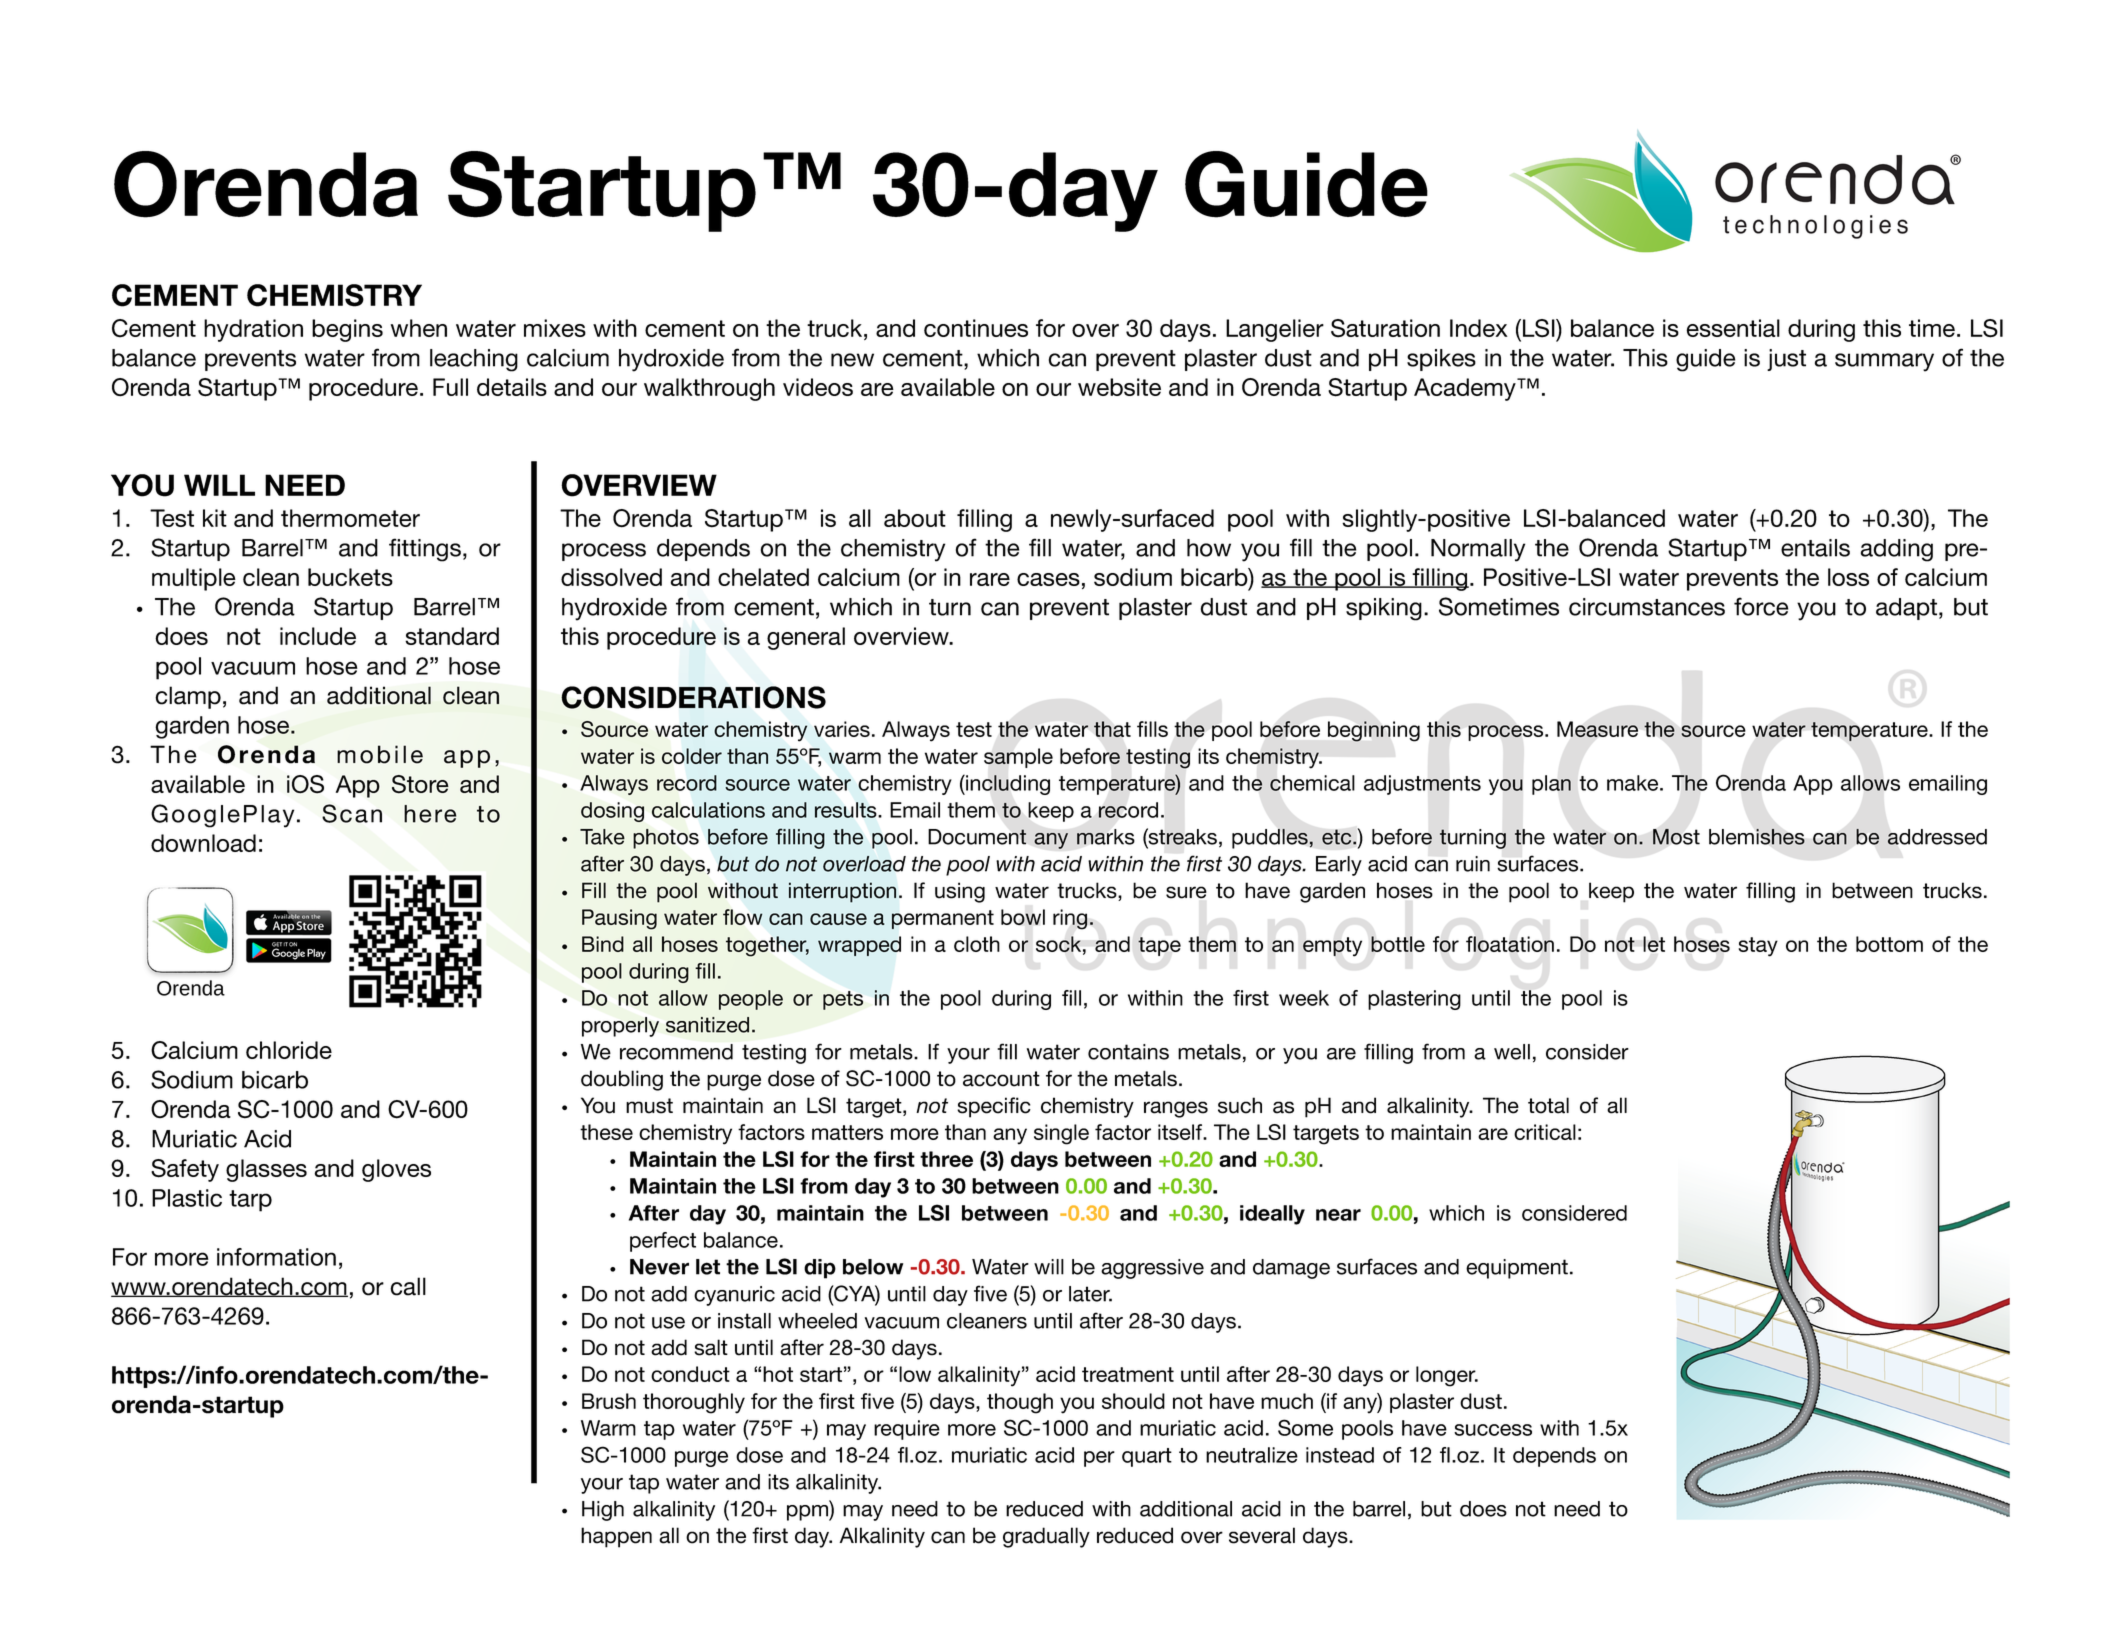 This screenshot has width=2128, height=1644. Describe the element at coordinates (1048, 579) in the screenshot. I see `cases` at that location.
